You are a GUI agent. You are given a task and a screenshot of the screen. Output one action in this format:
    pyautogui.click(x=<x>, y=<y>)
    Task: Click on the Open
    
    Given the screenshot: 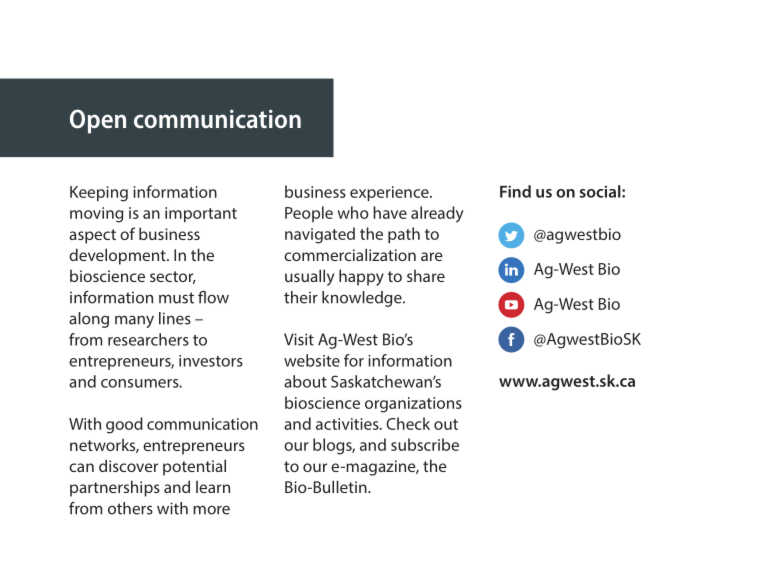 What is the action you would take?
    pyautogui.click(x=98, y=121)
